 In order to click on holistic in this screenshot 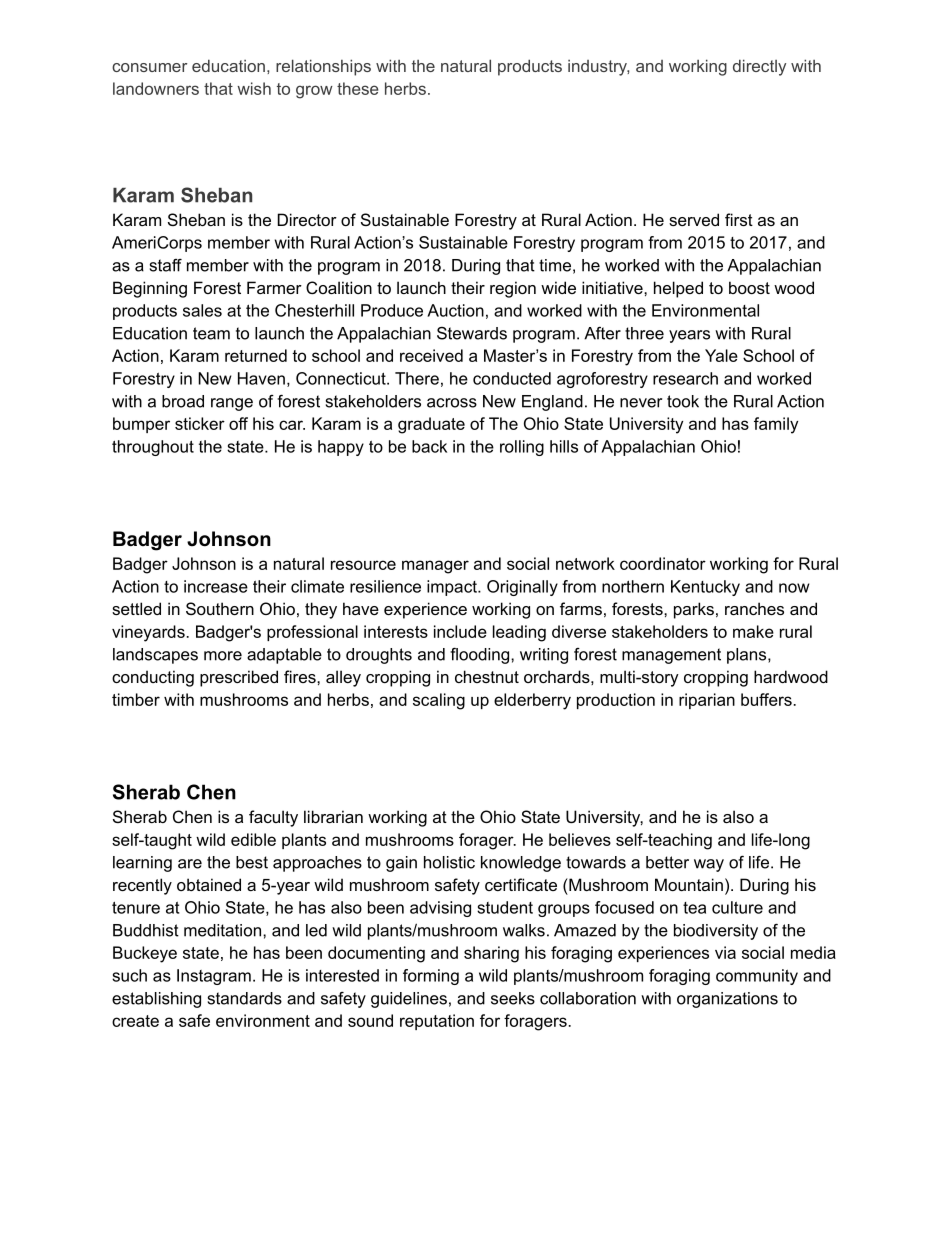, I will do `click(449, 862)`.
